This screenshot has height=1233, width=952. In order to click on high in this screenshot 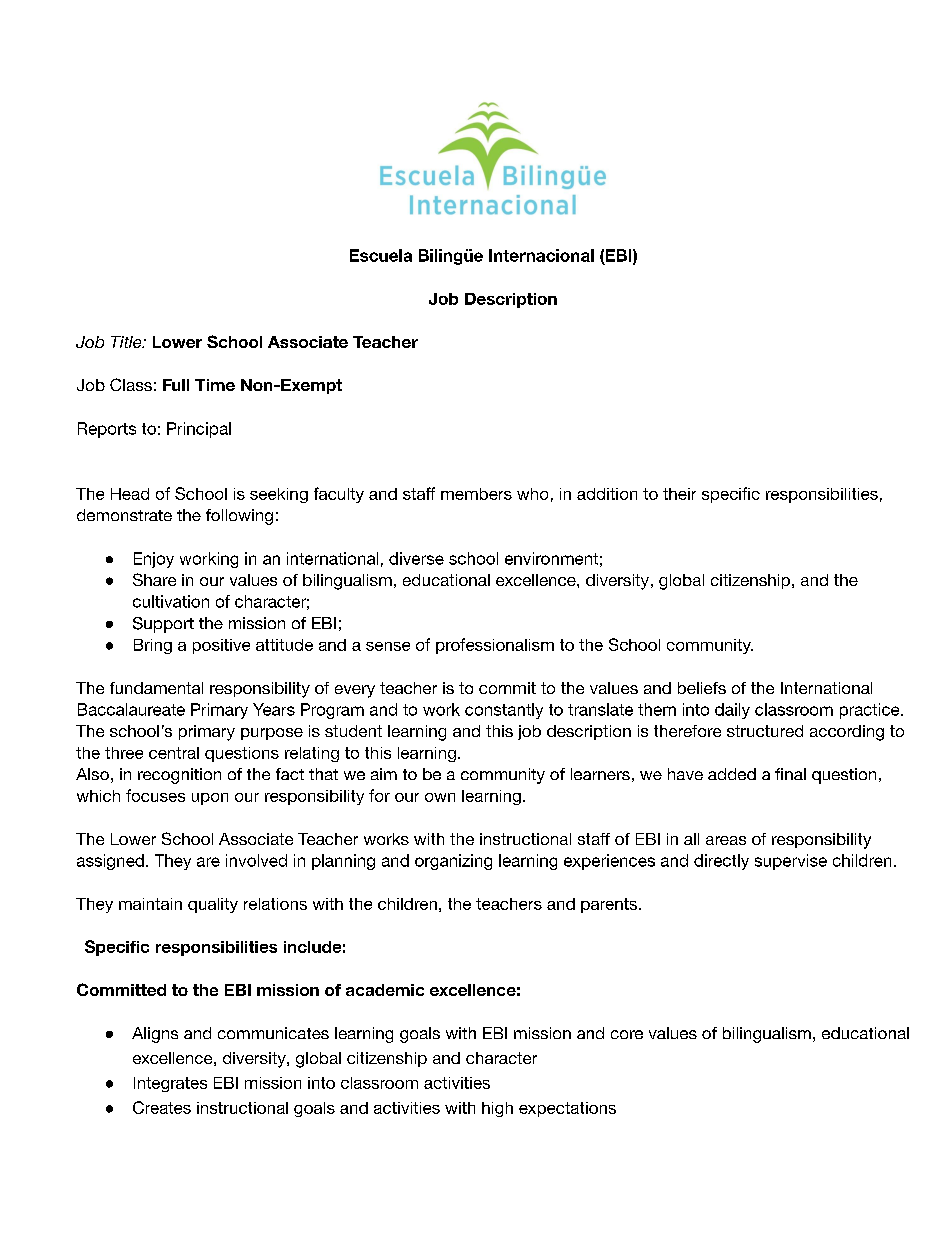, I will do `click(497, 1109)`.
